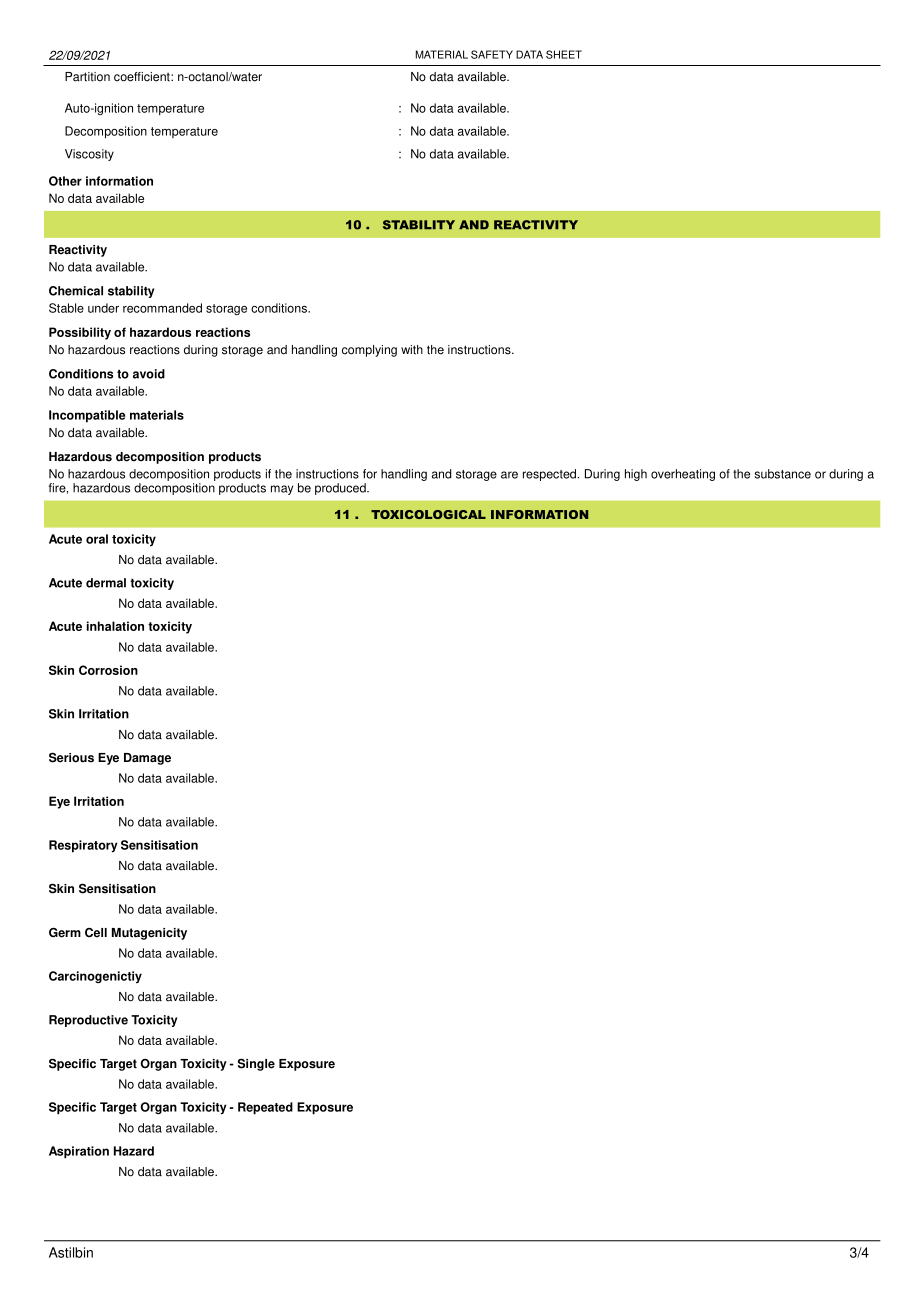 Image resolution: width=924 pixels, height=1308 pixels. I want to click on Repeated, so click(265, 1108).
